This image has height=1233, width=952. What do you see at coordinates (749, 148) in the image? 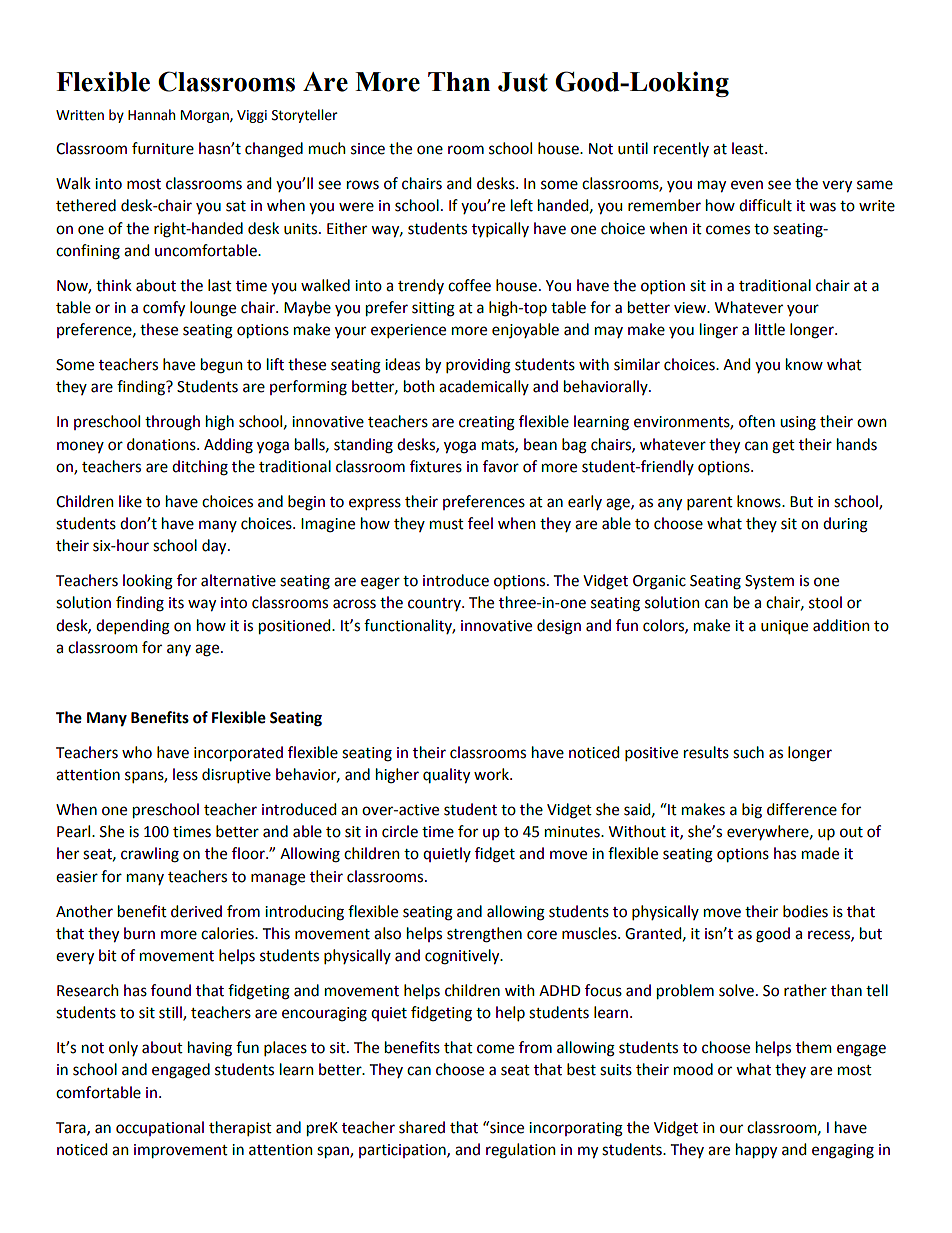
I see `least` at bounding box center [749, 148].
